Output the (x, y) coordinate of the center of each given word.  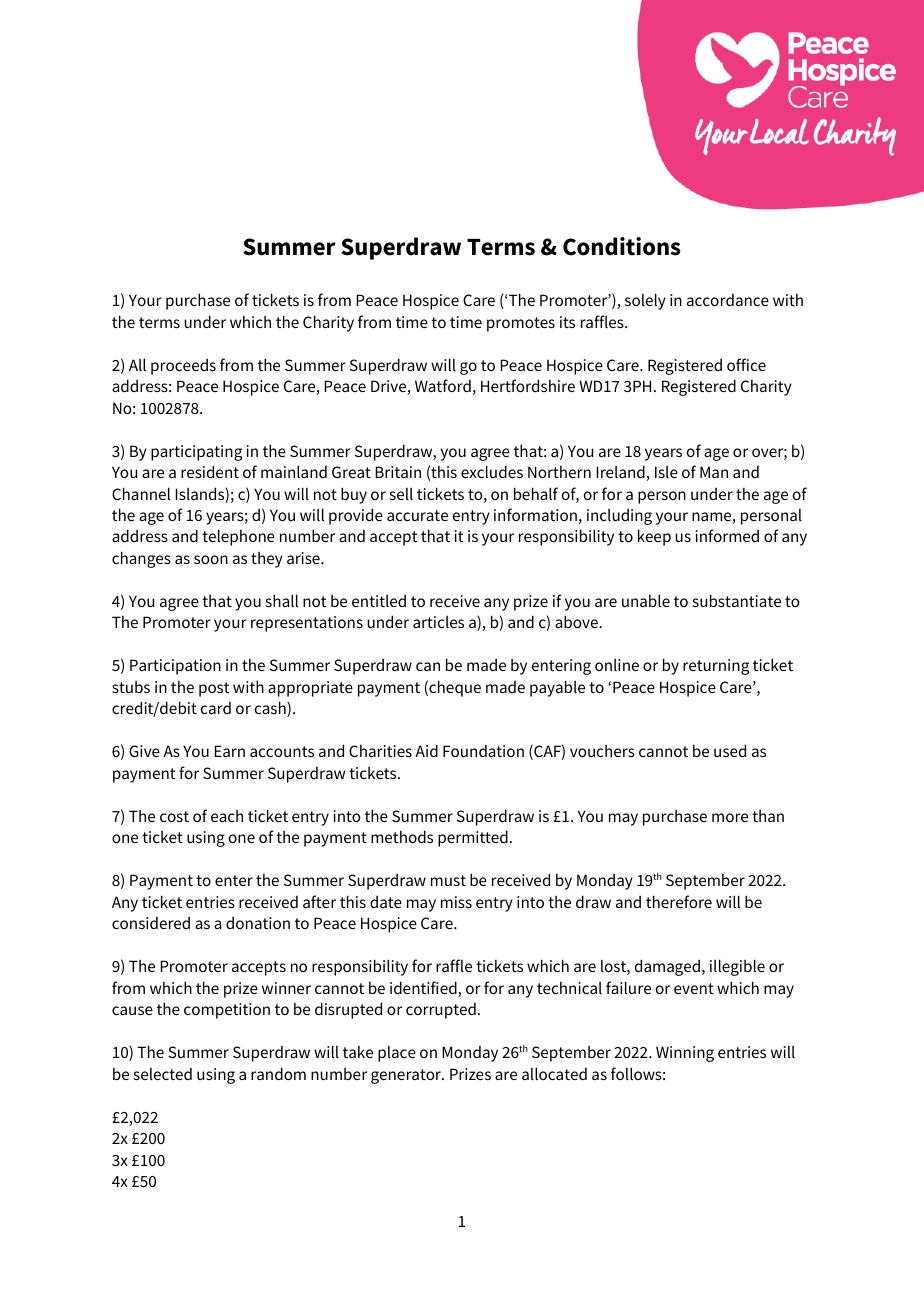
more (730, 817)
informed (727, 535)
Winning (685, 1054)
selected (163, 1074)
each (227, 816)
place (397, 1054)
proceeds (183, 367)
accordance (728, 300)
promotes (521, 324)
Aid (426, 750)
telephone (238, 537)
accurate (417, 515)
